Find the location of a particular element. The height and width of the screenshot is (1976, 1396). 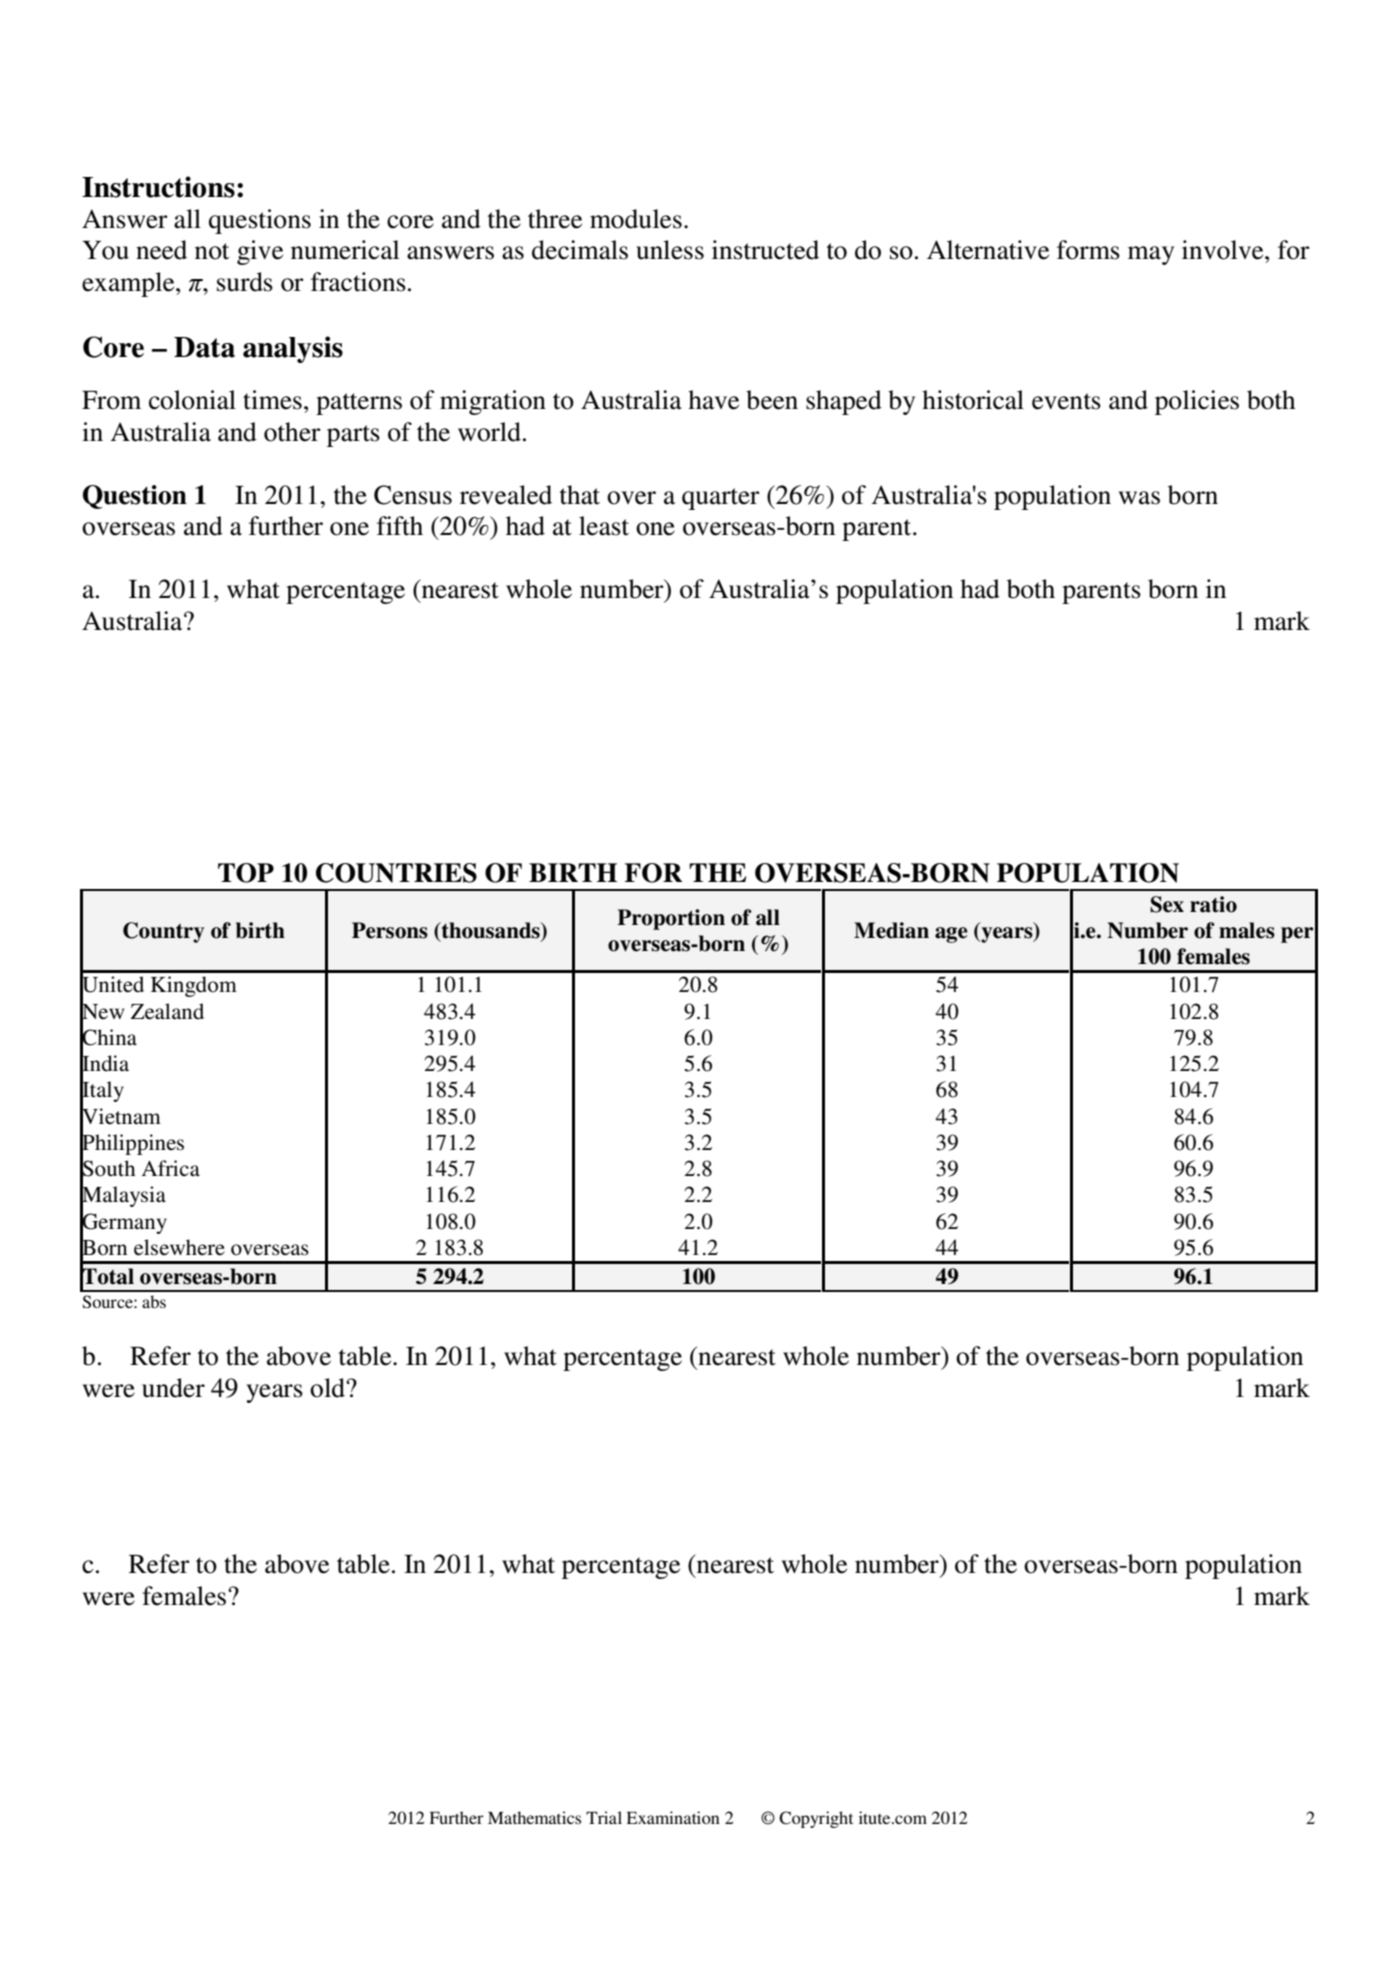

Copyright is located at coordinates (816, 1819).
